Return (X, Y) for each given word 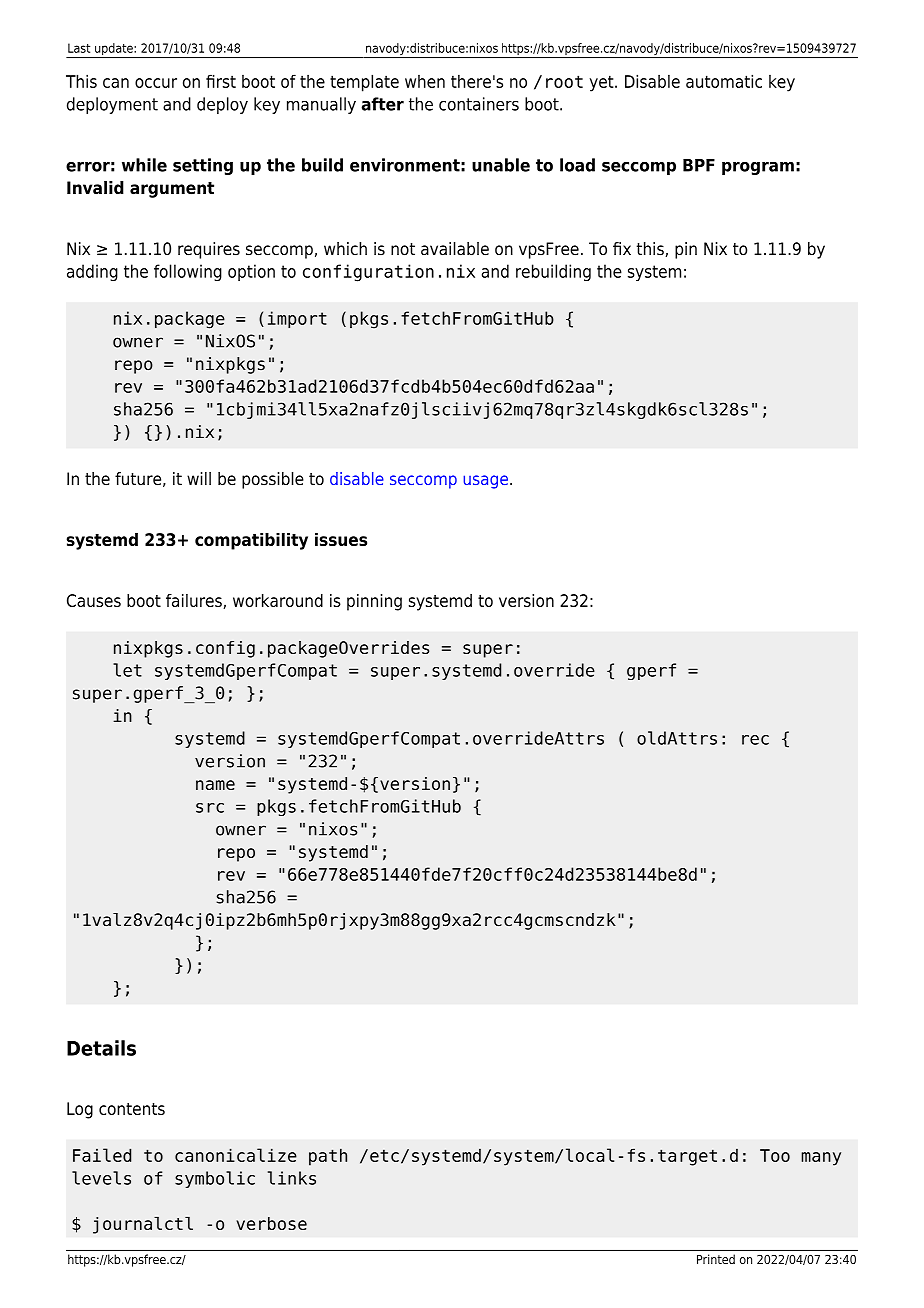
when (425, 81)
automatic (724, 81)
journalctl (143, 1225)
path (328, 1157)
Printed (716, 1259)
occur (156, 83)
